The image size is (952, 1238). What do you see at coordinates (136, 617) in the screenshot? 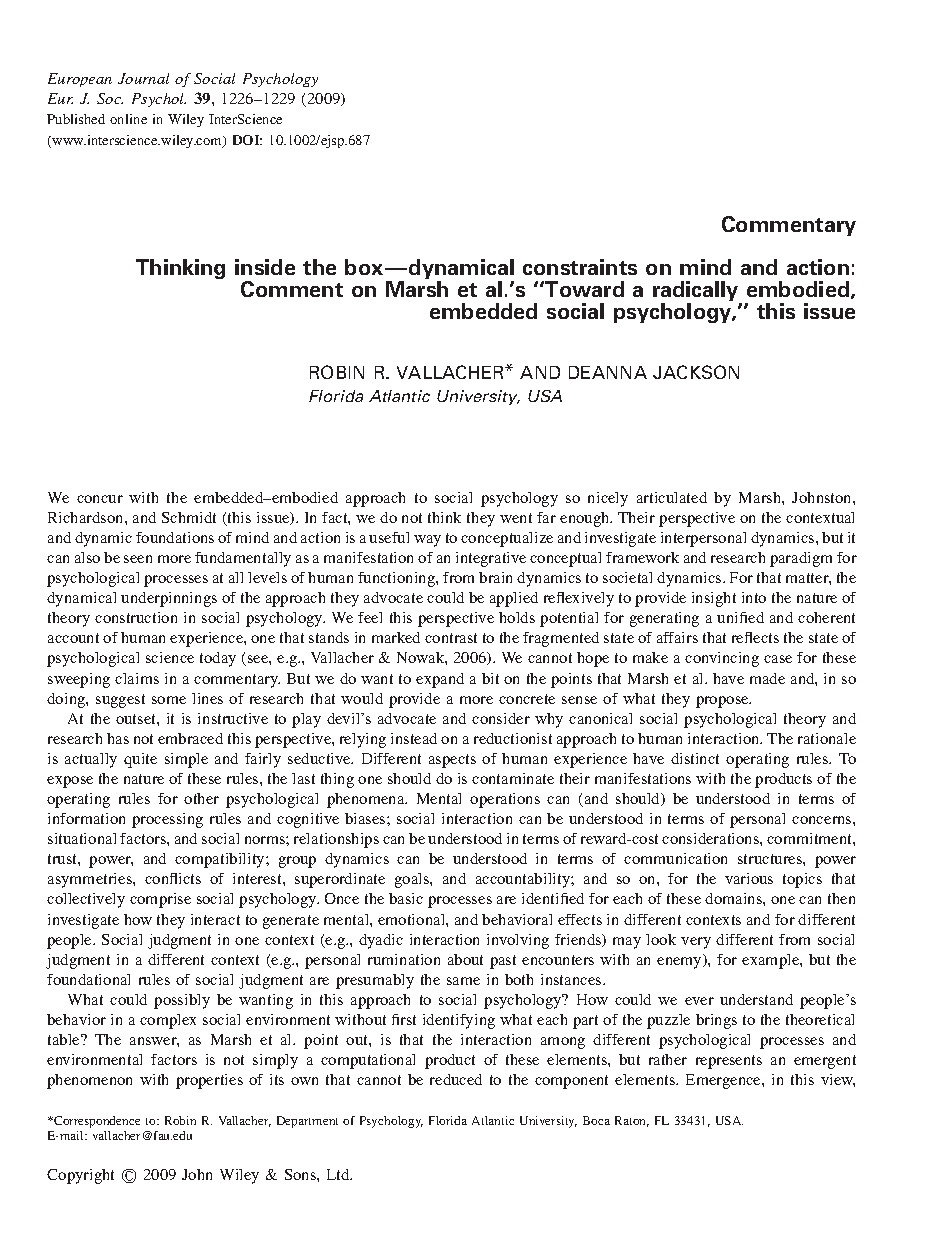
I see `construction` at bounding box center [136, 617].
